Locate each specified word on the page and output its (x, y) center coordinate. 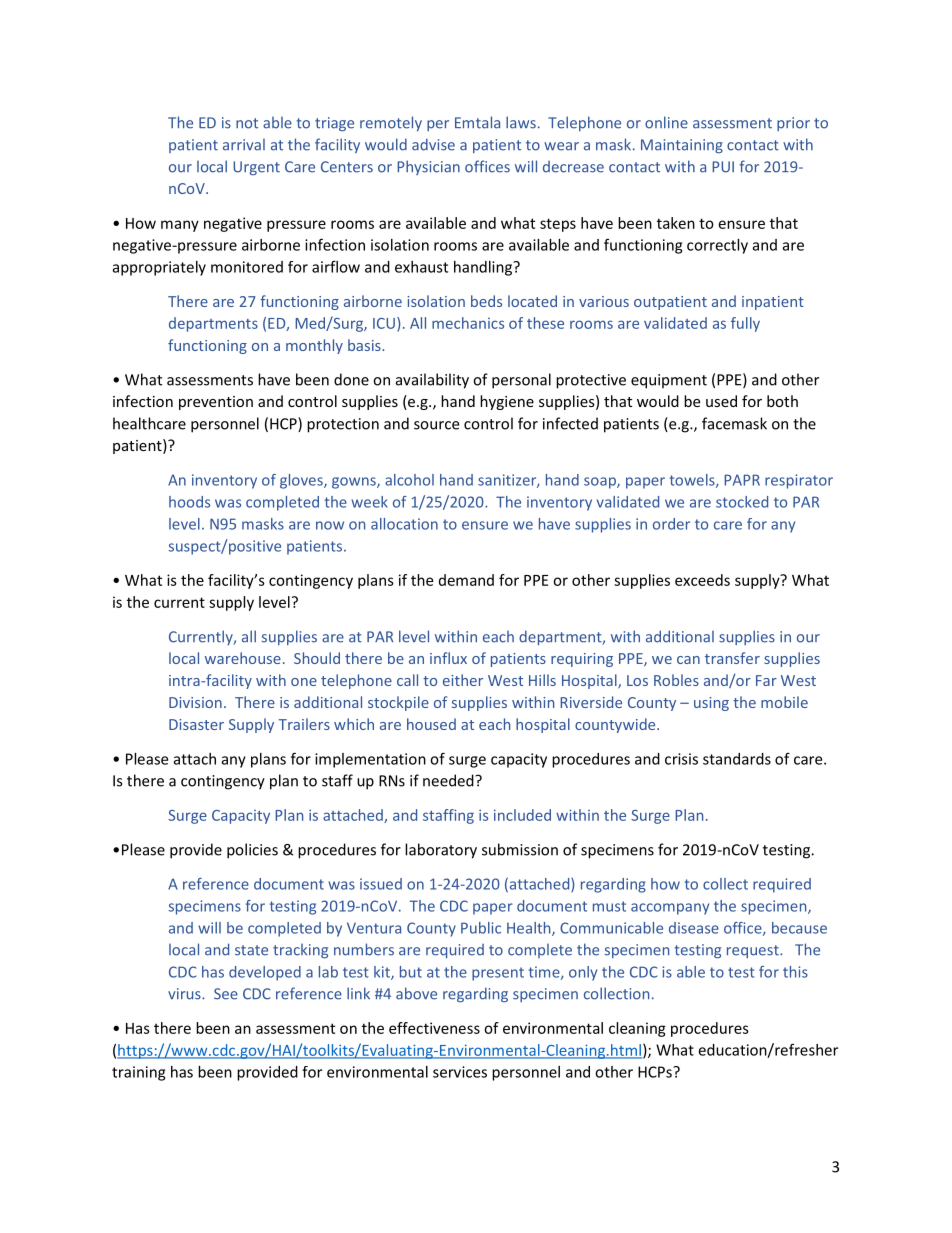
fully (745, 324)
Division (195, 702)
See (226, 994)
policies (252, 851)
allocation (404, 524)
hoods (189, 502)
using (711, 704)
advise (433, 144)
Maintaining (682, 146)
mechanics (468, 323)
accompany (670, 909)
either (463, 680)
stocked (742, 502)
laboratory (441, 851)
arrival (244, 145)
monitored (247, 267)
